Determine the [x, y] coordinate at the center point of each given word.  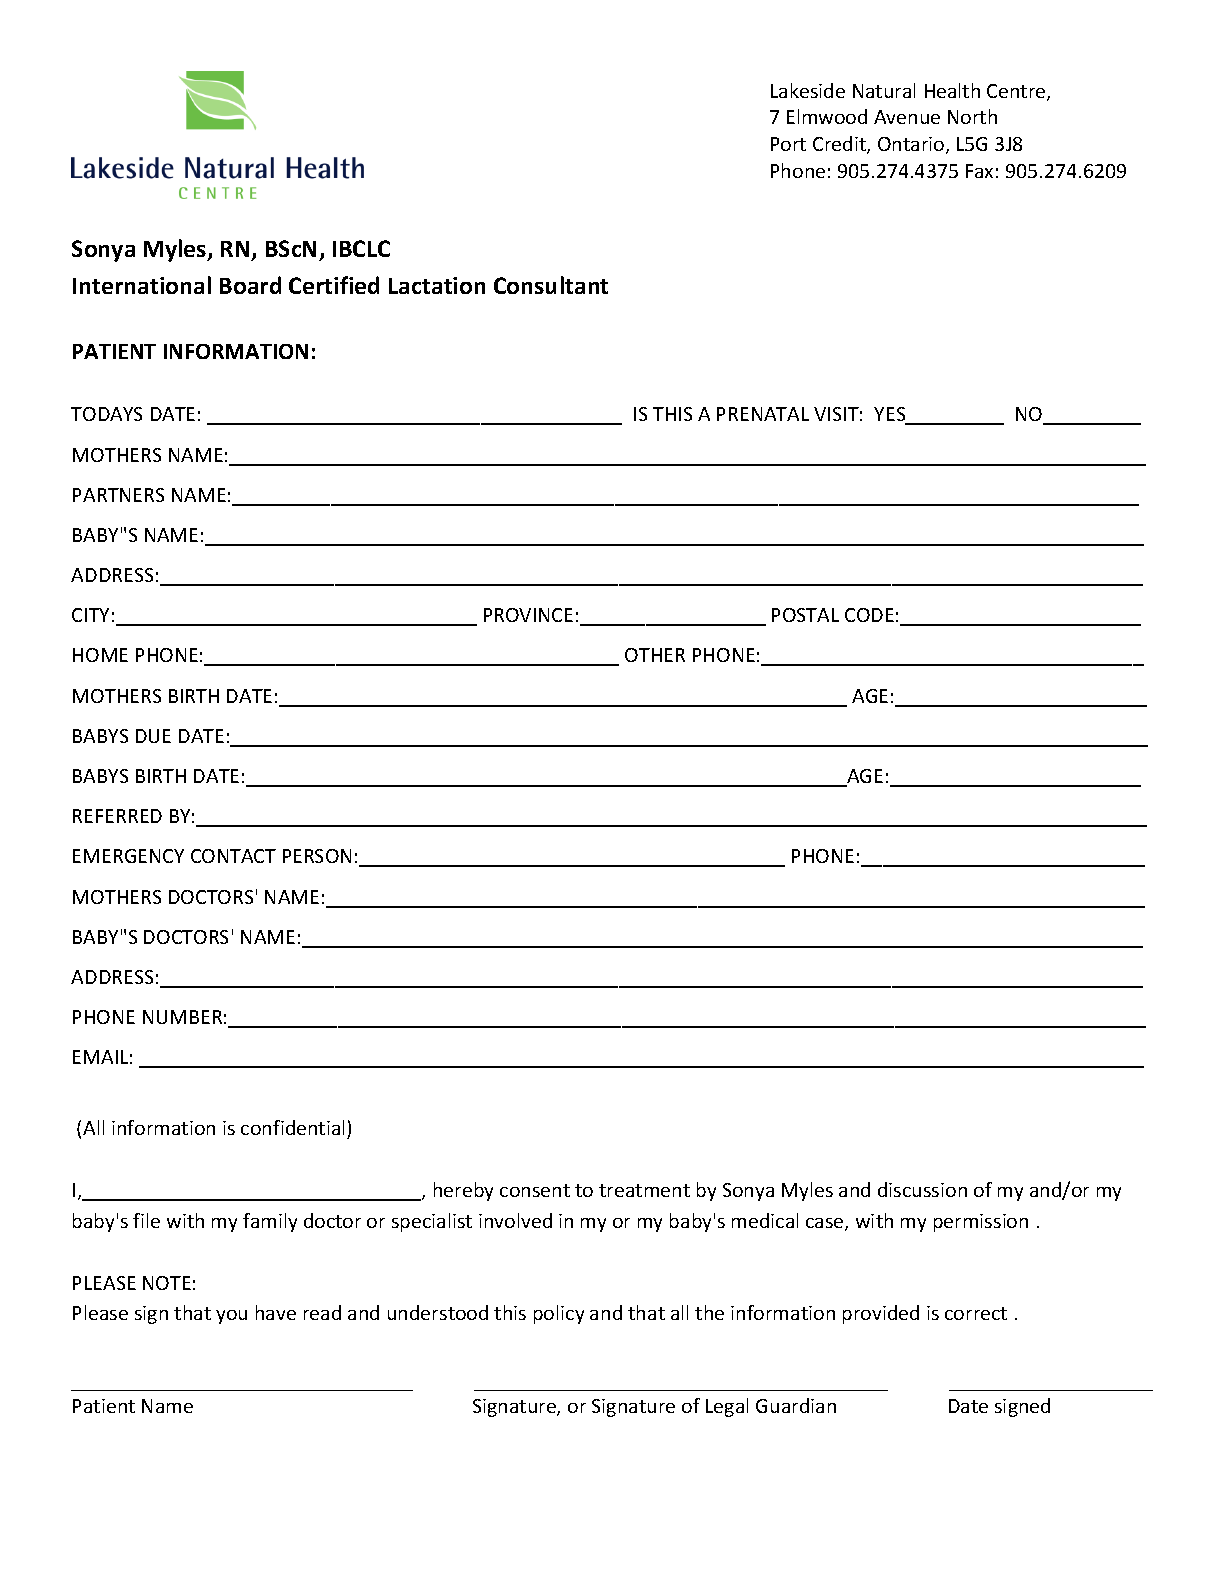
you [231, 1317]
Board [250, 285]
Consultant [551, 285]
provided [881, 1314]
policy [559, 1314]
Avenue [907, 117]
